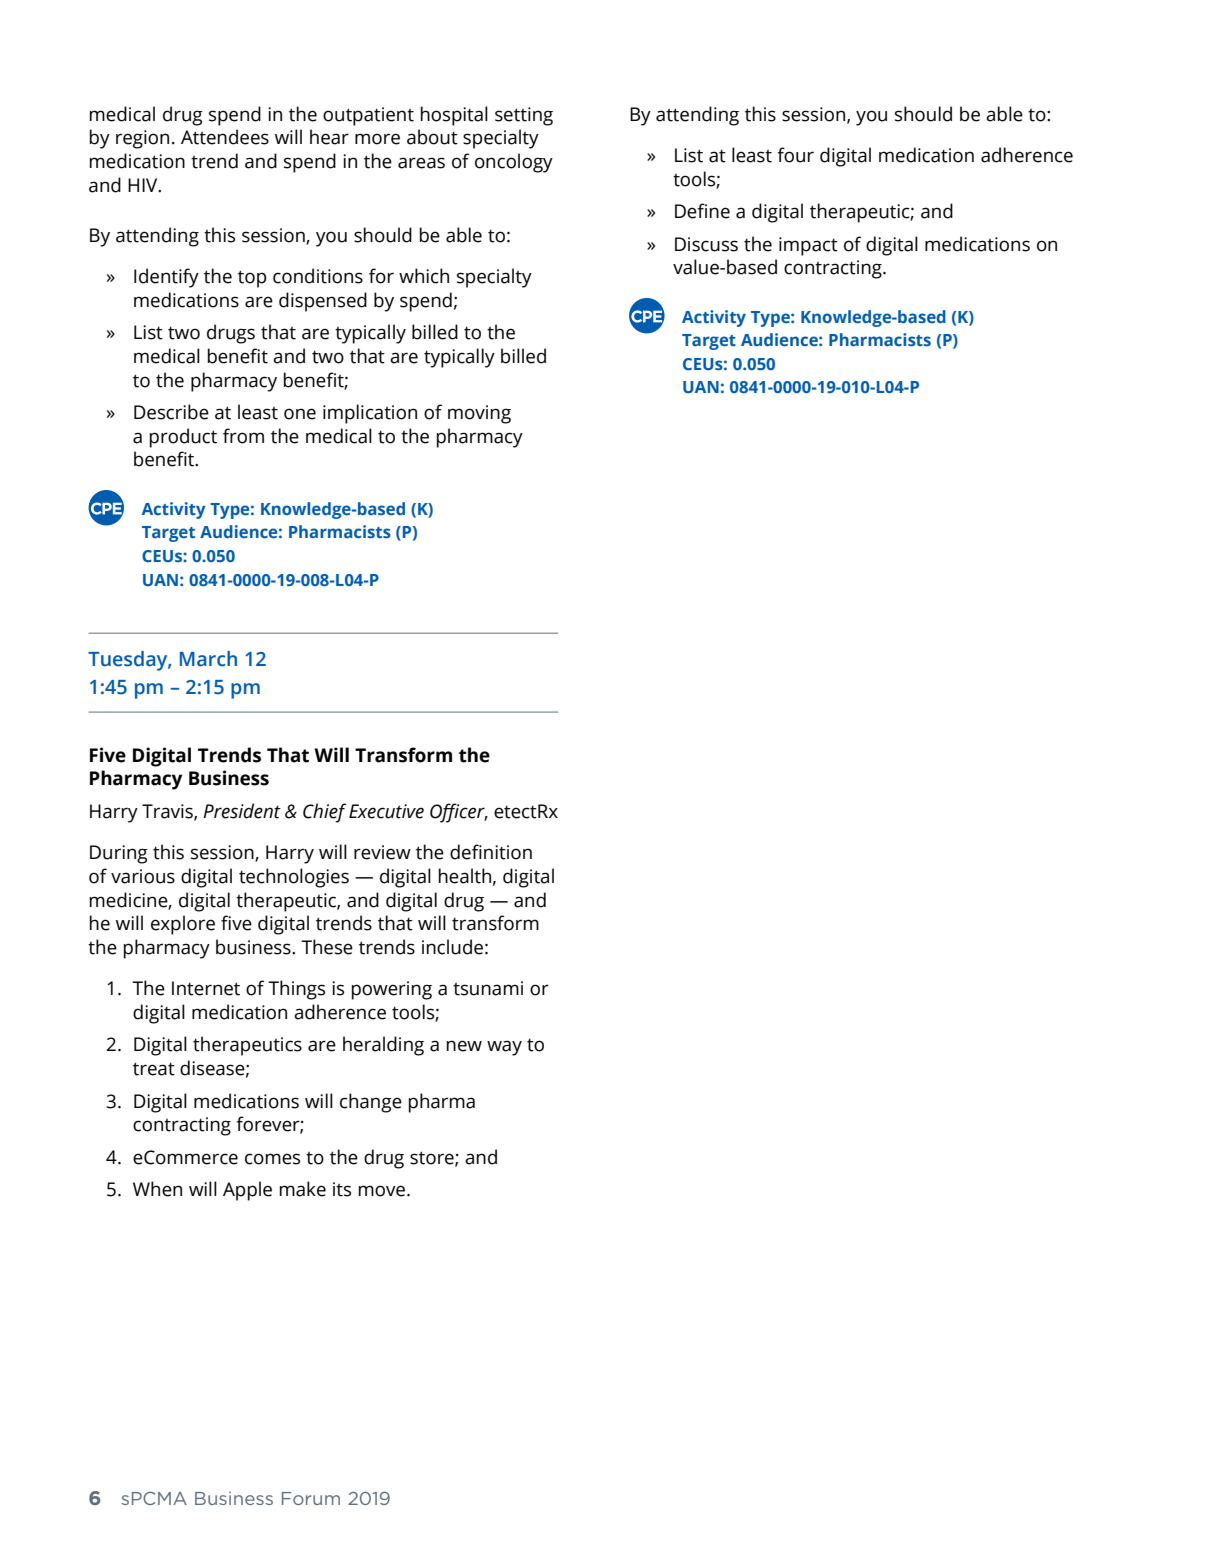  What do you see at coordinates (432, 137) in the screenshot?
I see `about` at bounding box center [432, 137].
